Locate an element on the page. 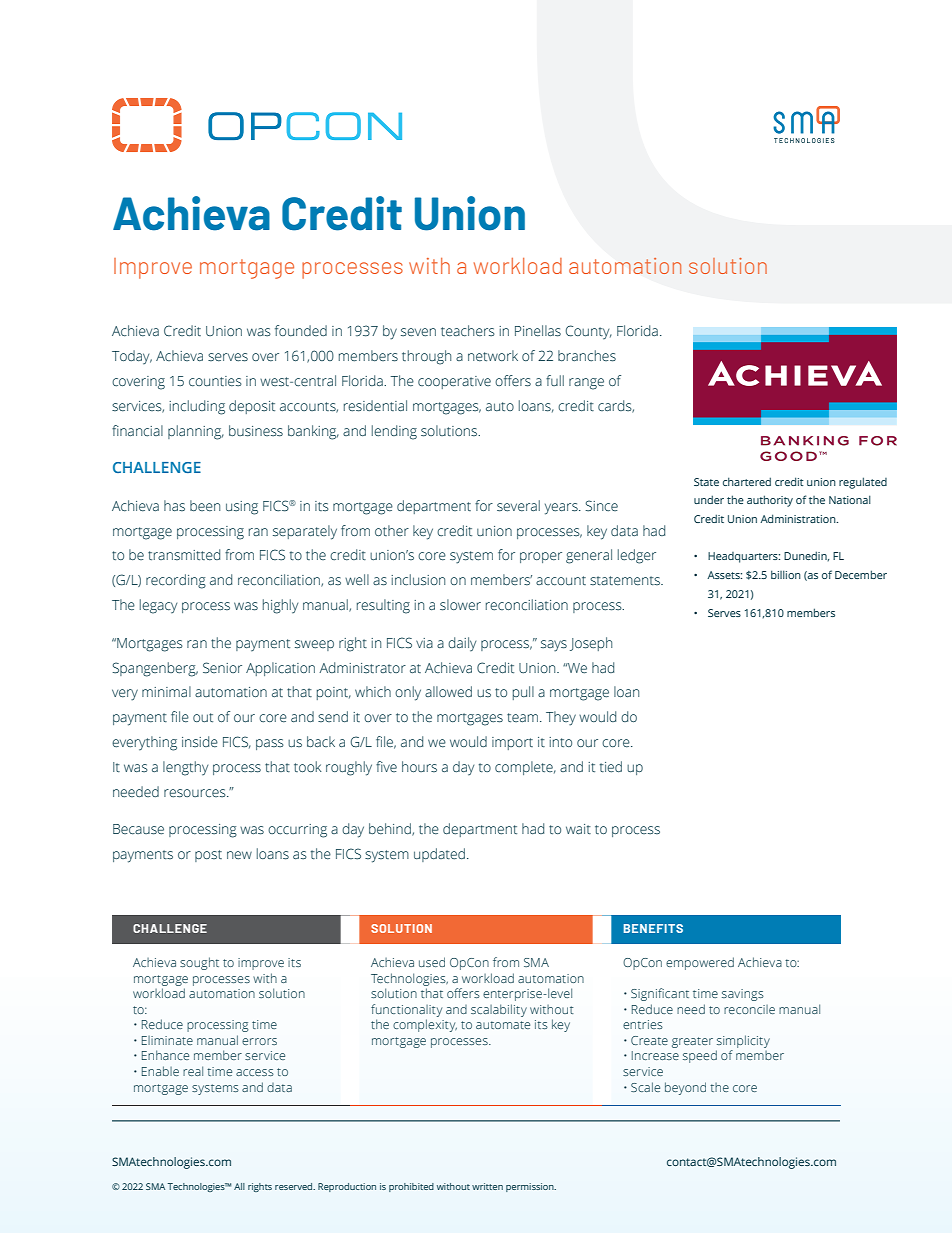  post is located at coordinates (208, 856).
